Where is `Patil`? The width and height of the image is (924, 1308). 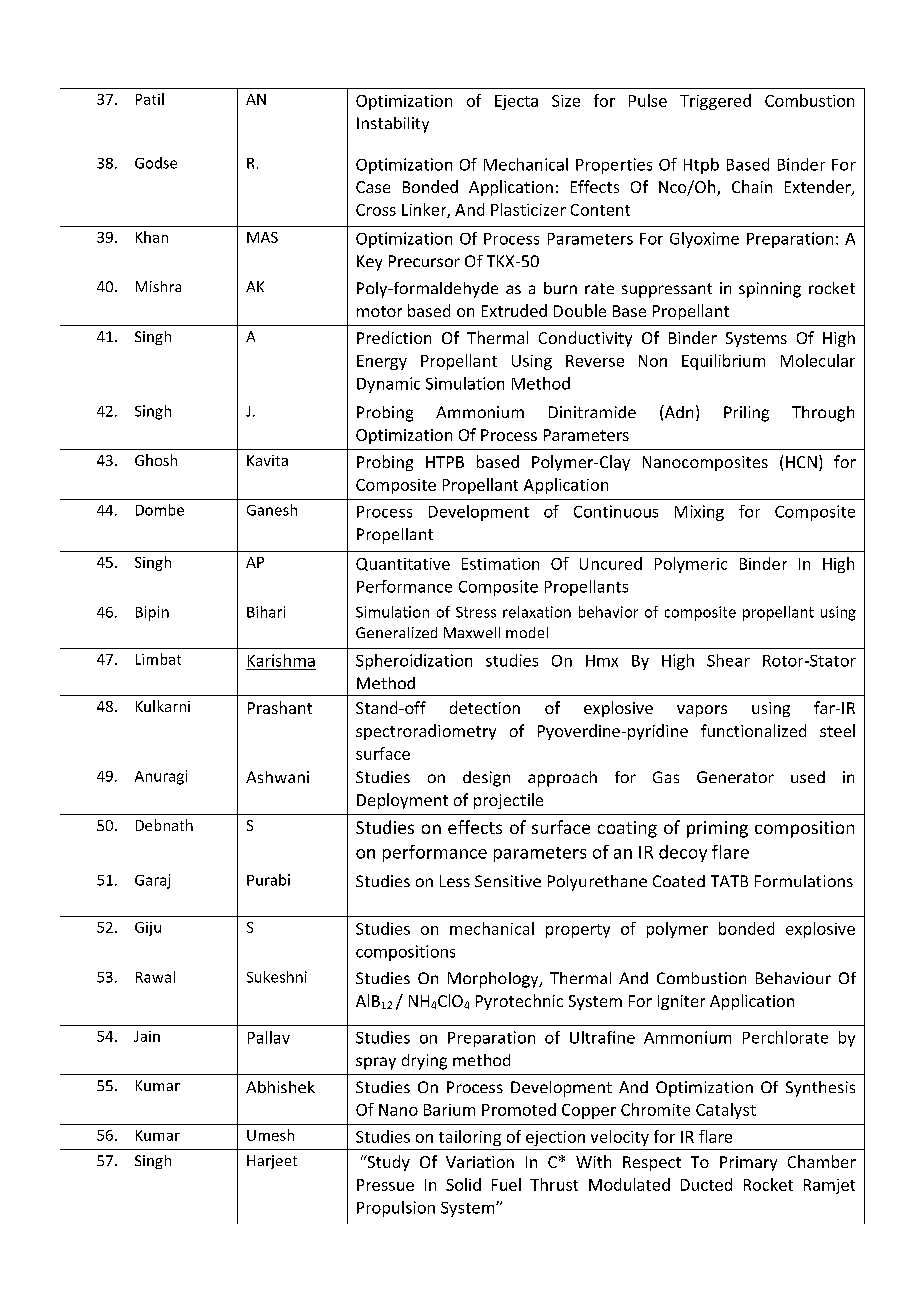 Patil is located at coordinates (150, 99).
